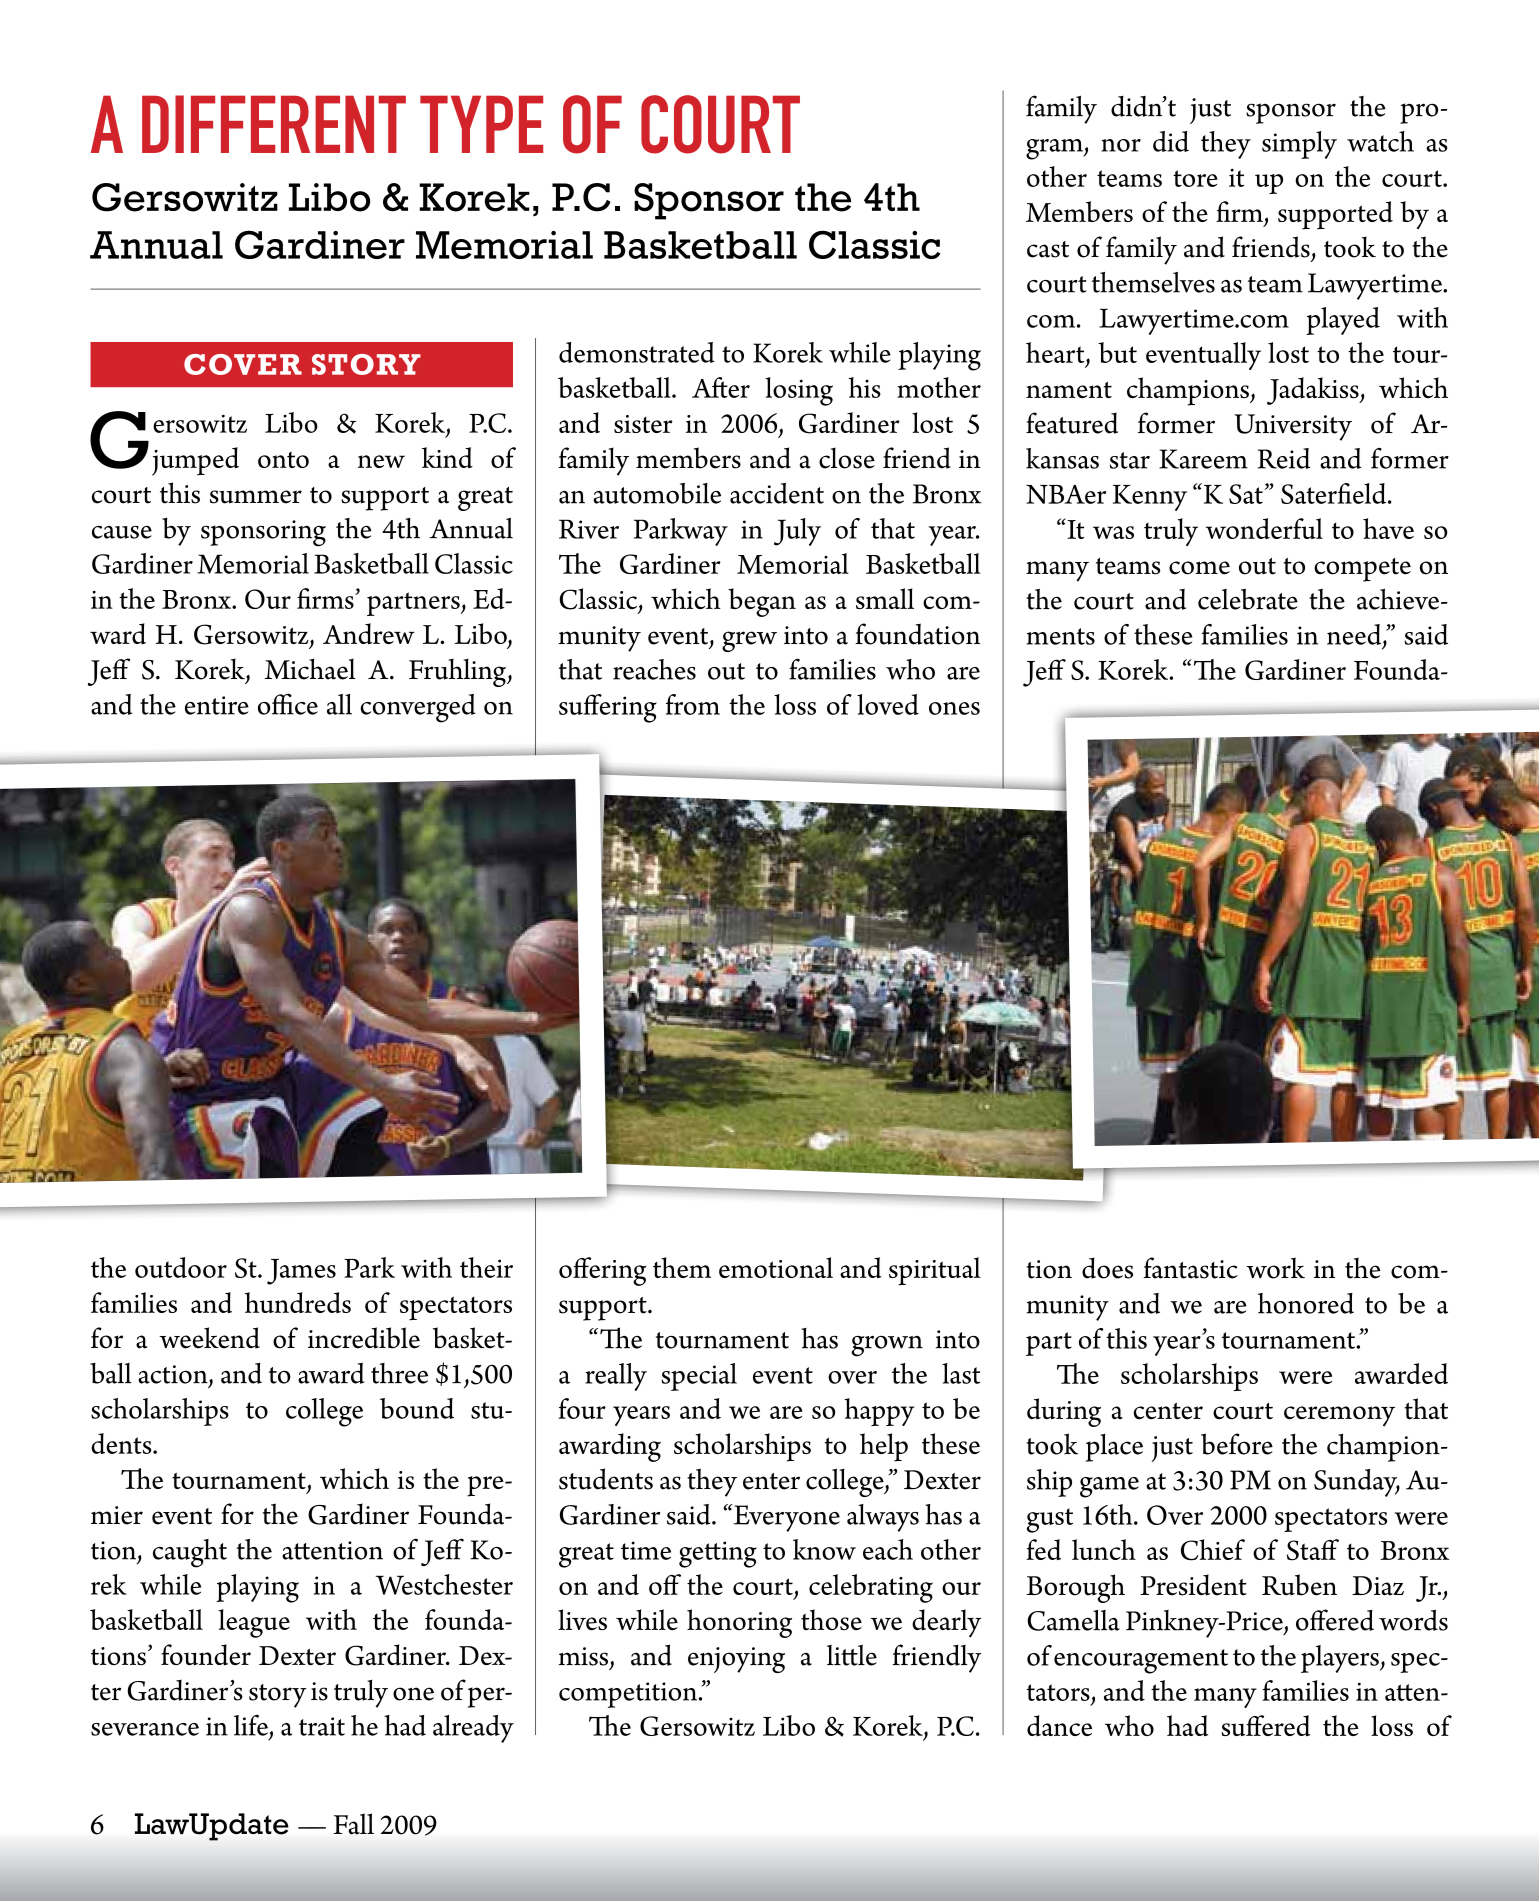  Describe the element at coordinates (274, 124) in the screenshot. I see `Different` at that location.
